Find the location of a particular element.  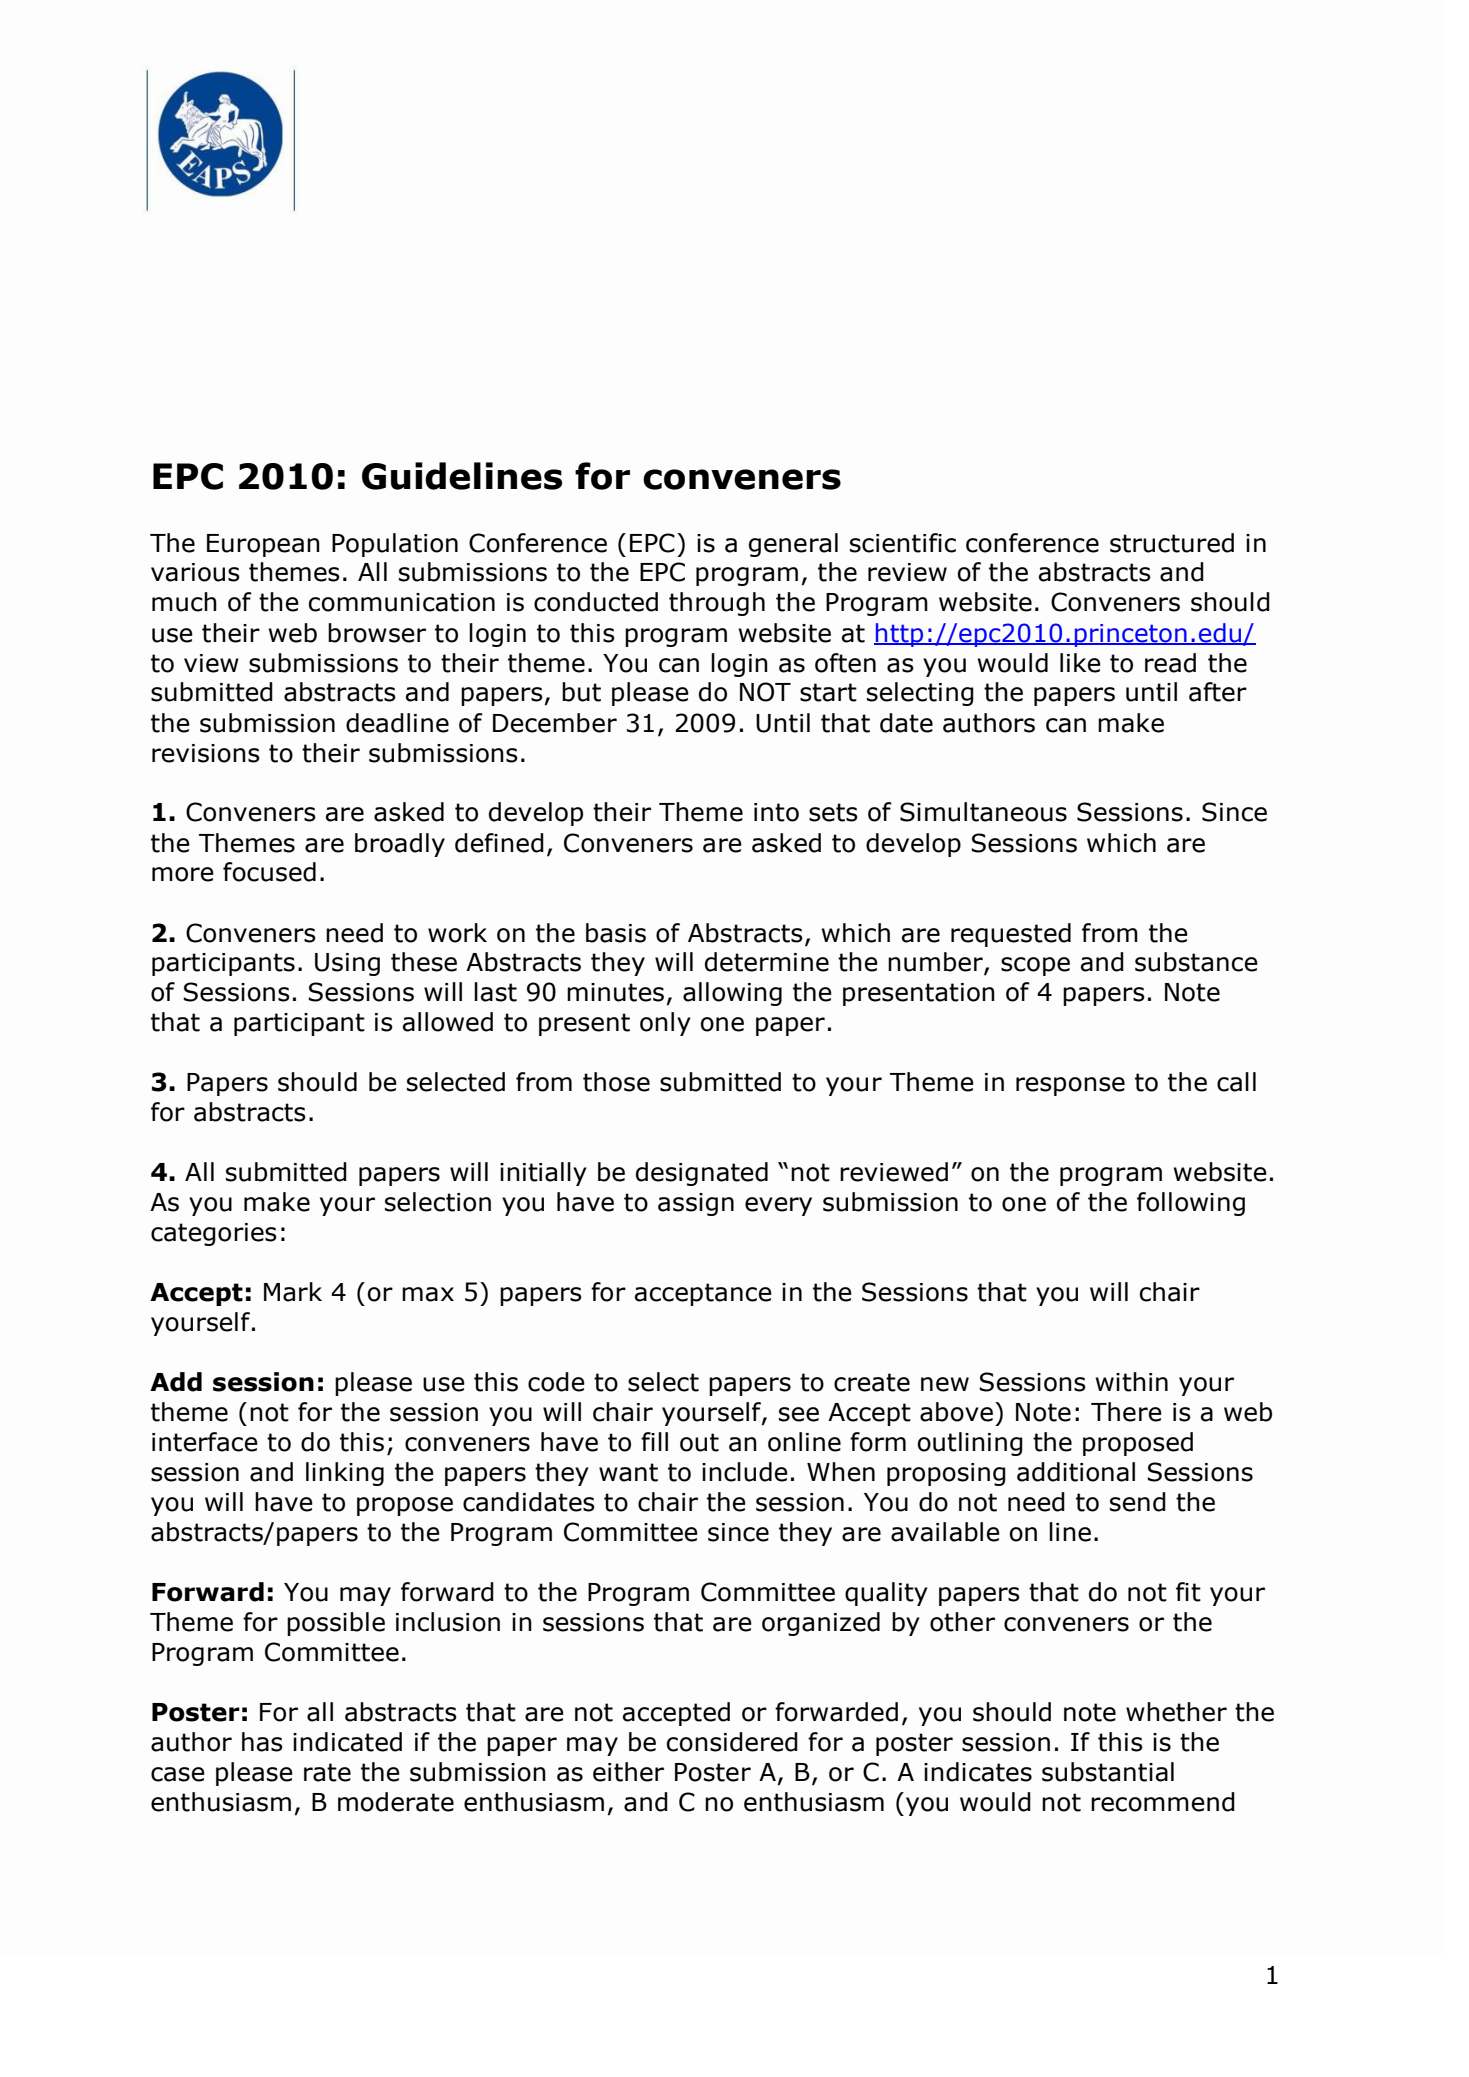

additional is located at coordinates (1076, 1472).
